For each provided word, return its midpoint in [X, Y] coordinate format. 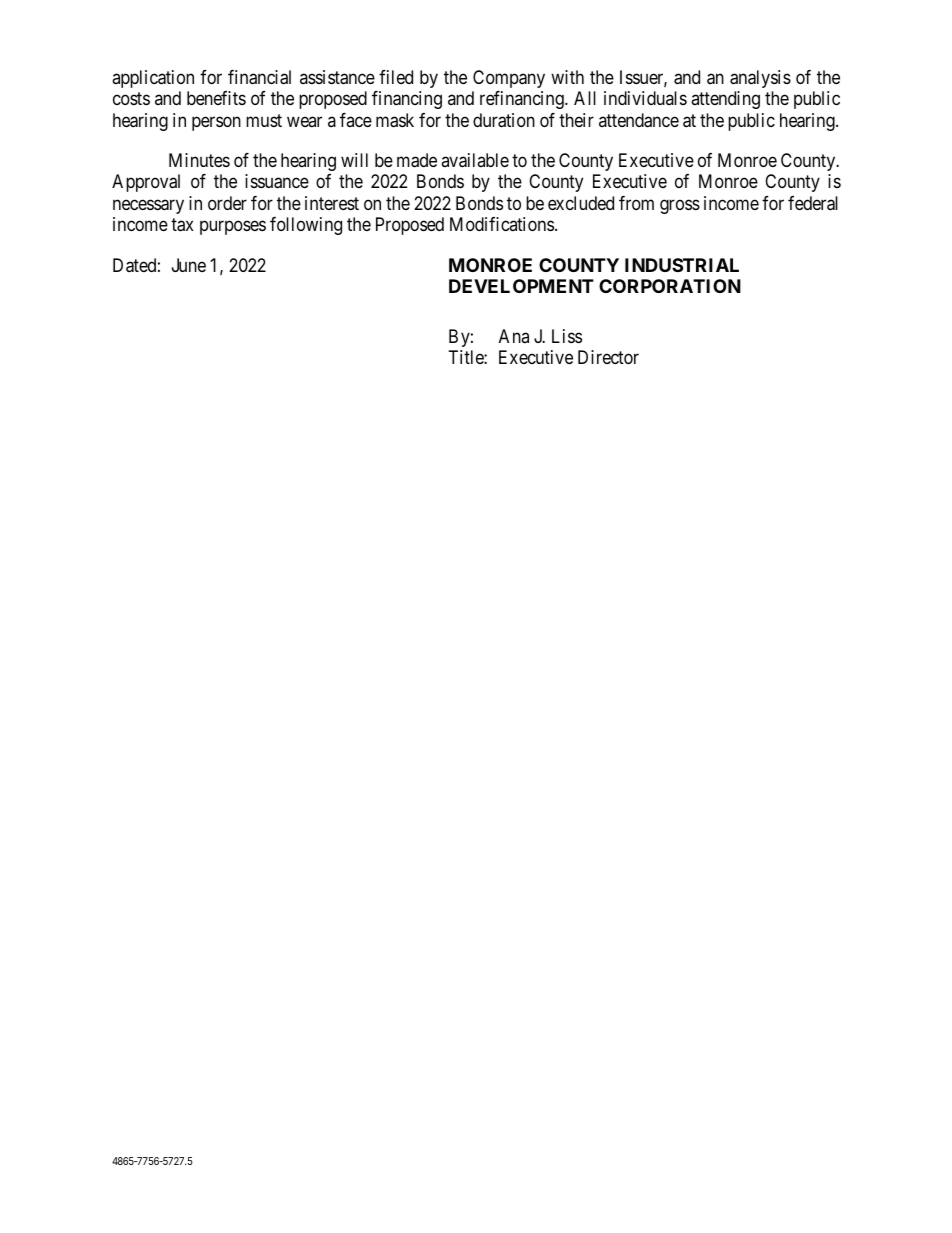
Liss [567, 336]
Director [608, 357]
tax [182, 225]
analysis [760, 79]
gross [680, 206]
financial [259, 77]
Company [509, 79]
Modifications [502, 224]
